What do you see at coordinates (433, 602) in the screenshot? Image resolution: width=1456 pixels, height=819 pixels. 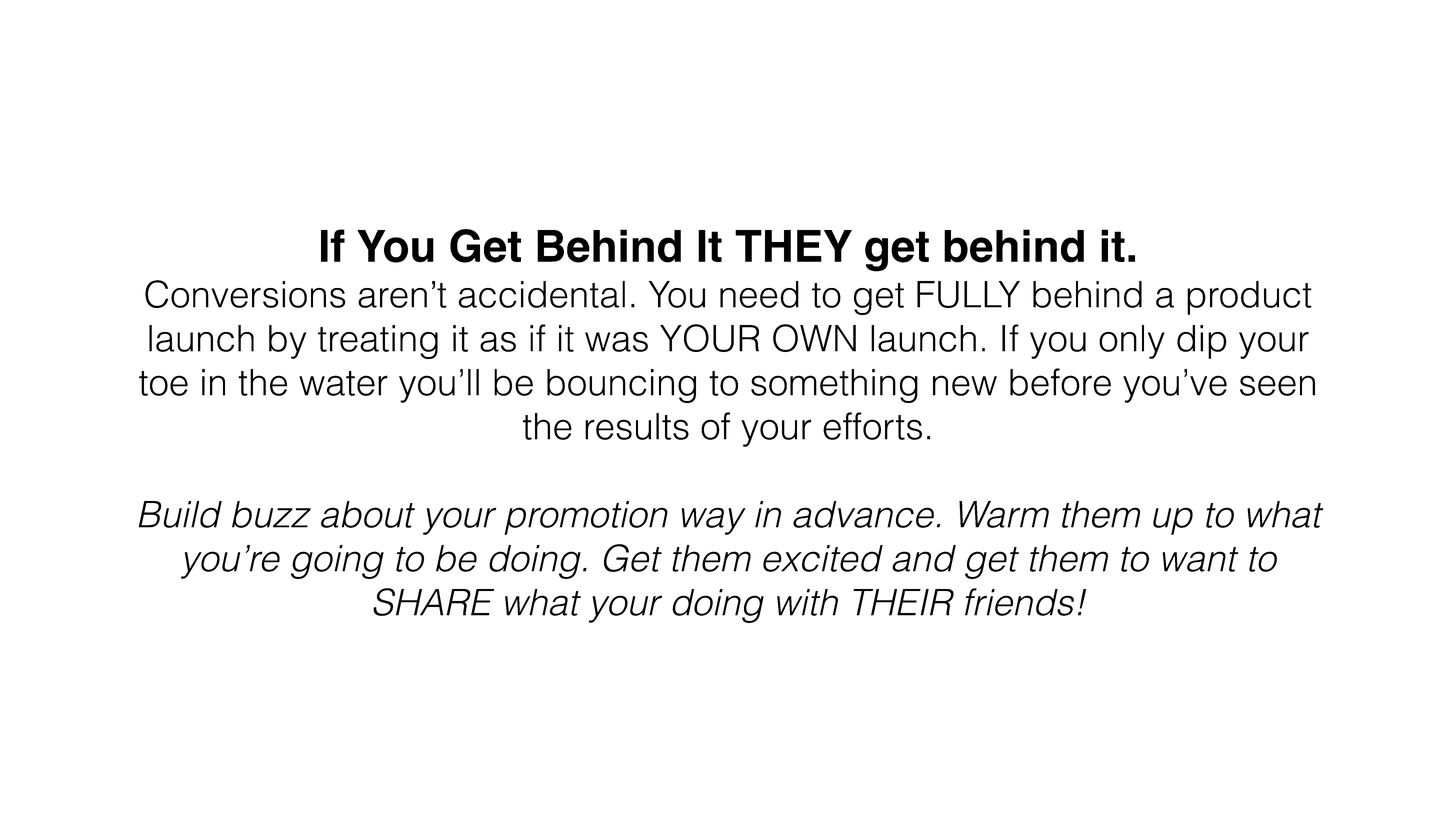 I see `SHARE` at bounding box center [433, 602].
